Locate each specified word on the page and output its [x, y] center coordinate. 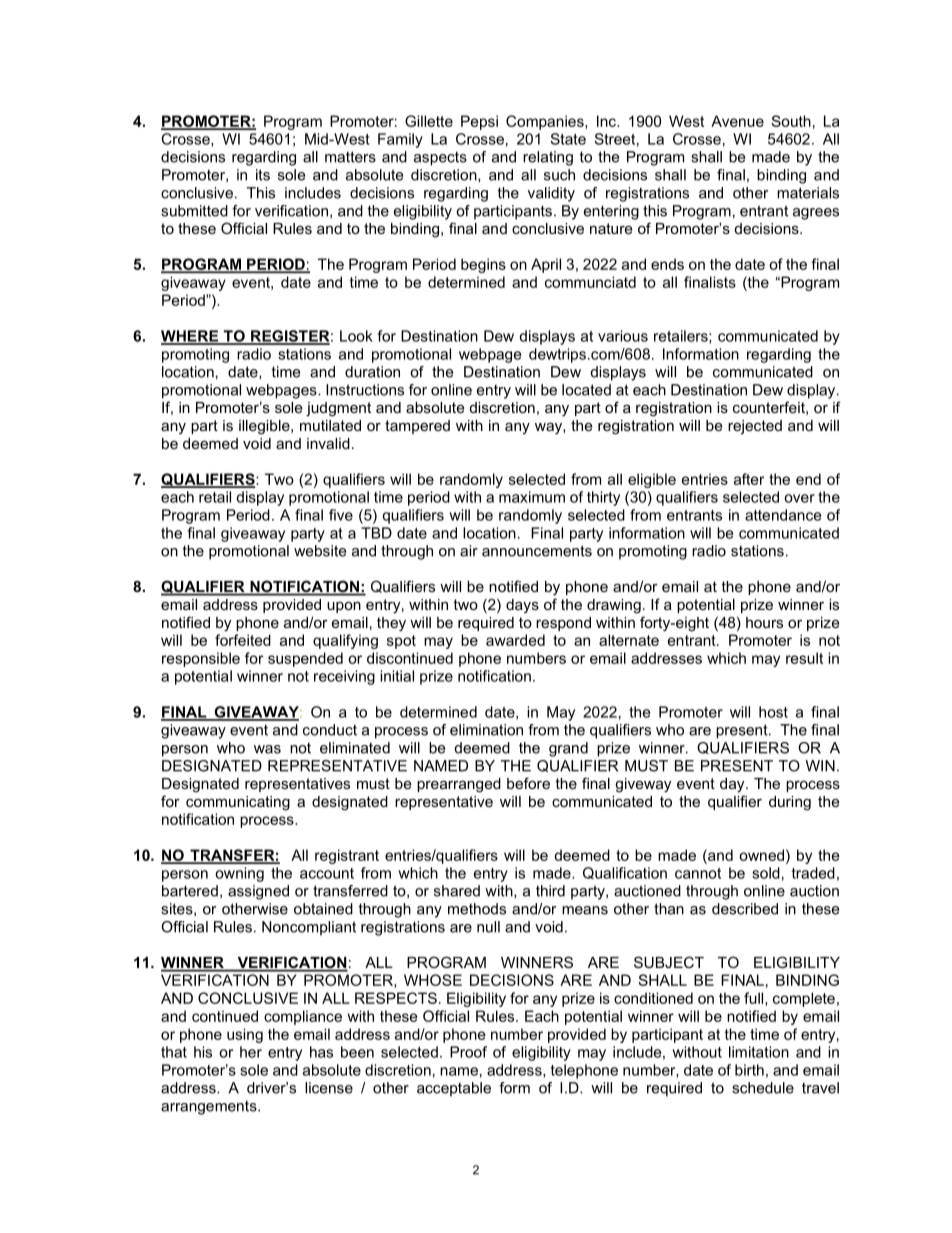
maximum [532, 497]
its [263, 175]
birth [749, 1070]
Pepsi [479, 122]
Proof [468, 1052]
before [528, 783]
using [245, 1035]
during [790, 803]
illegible [265, 427]
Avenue [737, 121]
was [267, 749]
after [749, 479]
